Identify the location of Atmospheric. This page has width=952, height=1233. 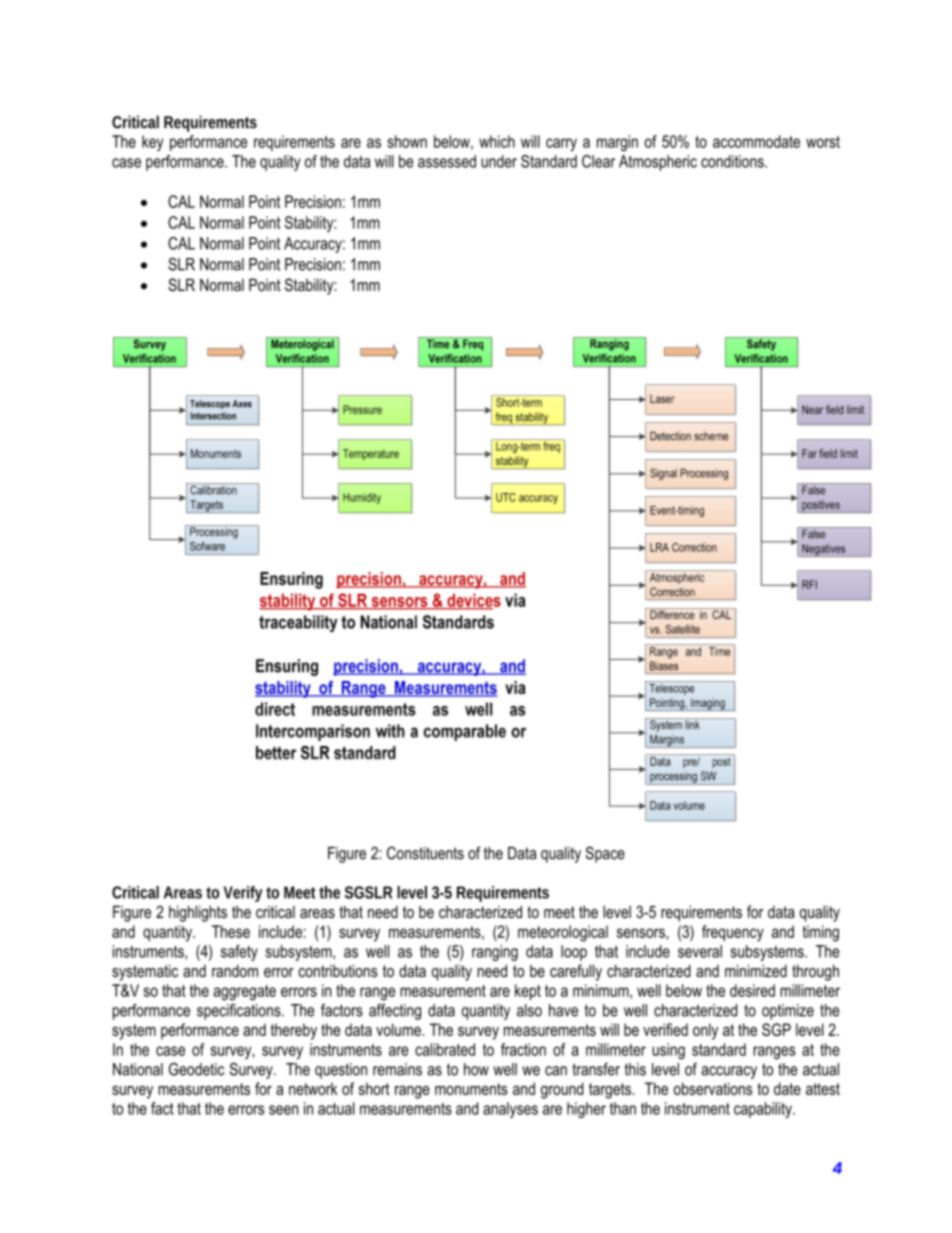
(658, 163).
